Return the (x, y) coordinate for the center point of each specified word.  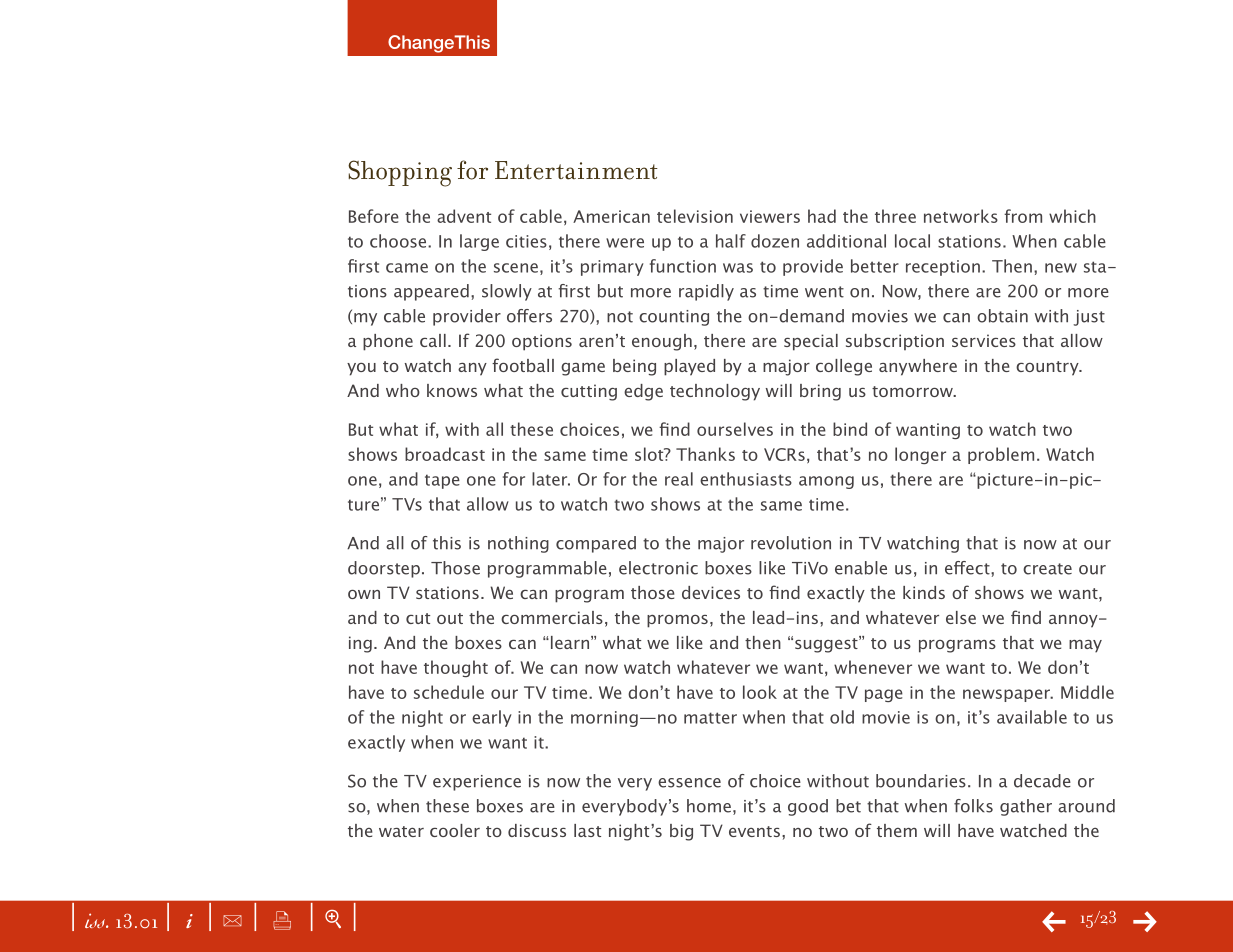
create (1047, 569)
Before (374, 216)
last (587, 830)
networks (961, 216)
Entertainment (576, 170)
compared (596, 544)
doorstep (384, 569)
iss (96, 920)
